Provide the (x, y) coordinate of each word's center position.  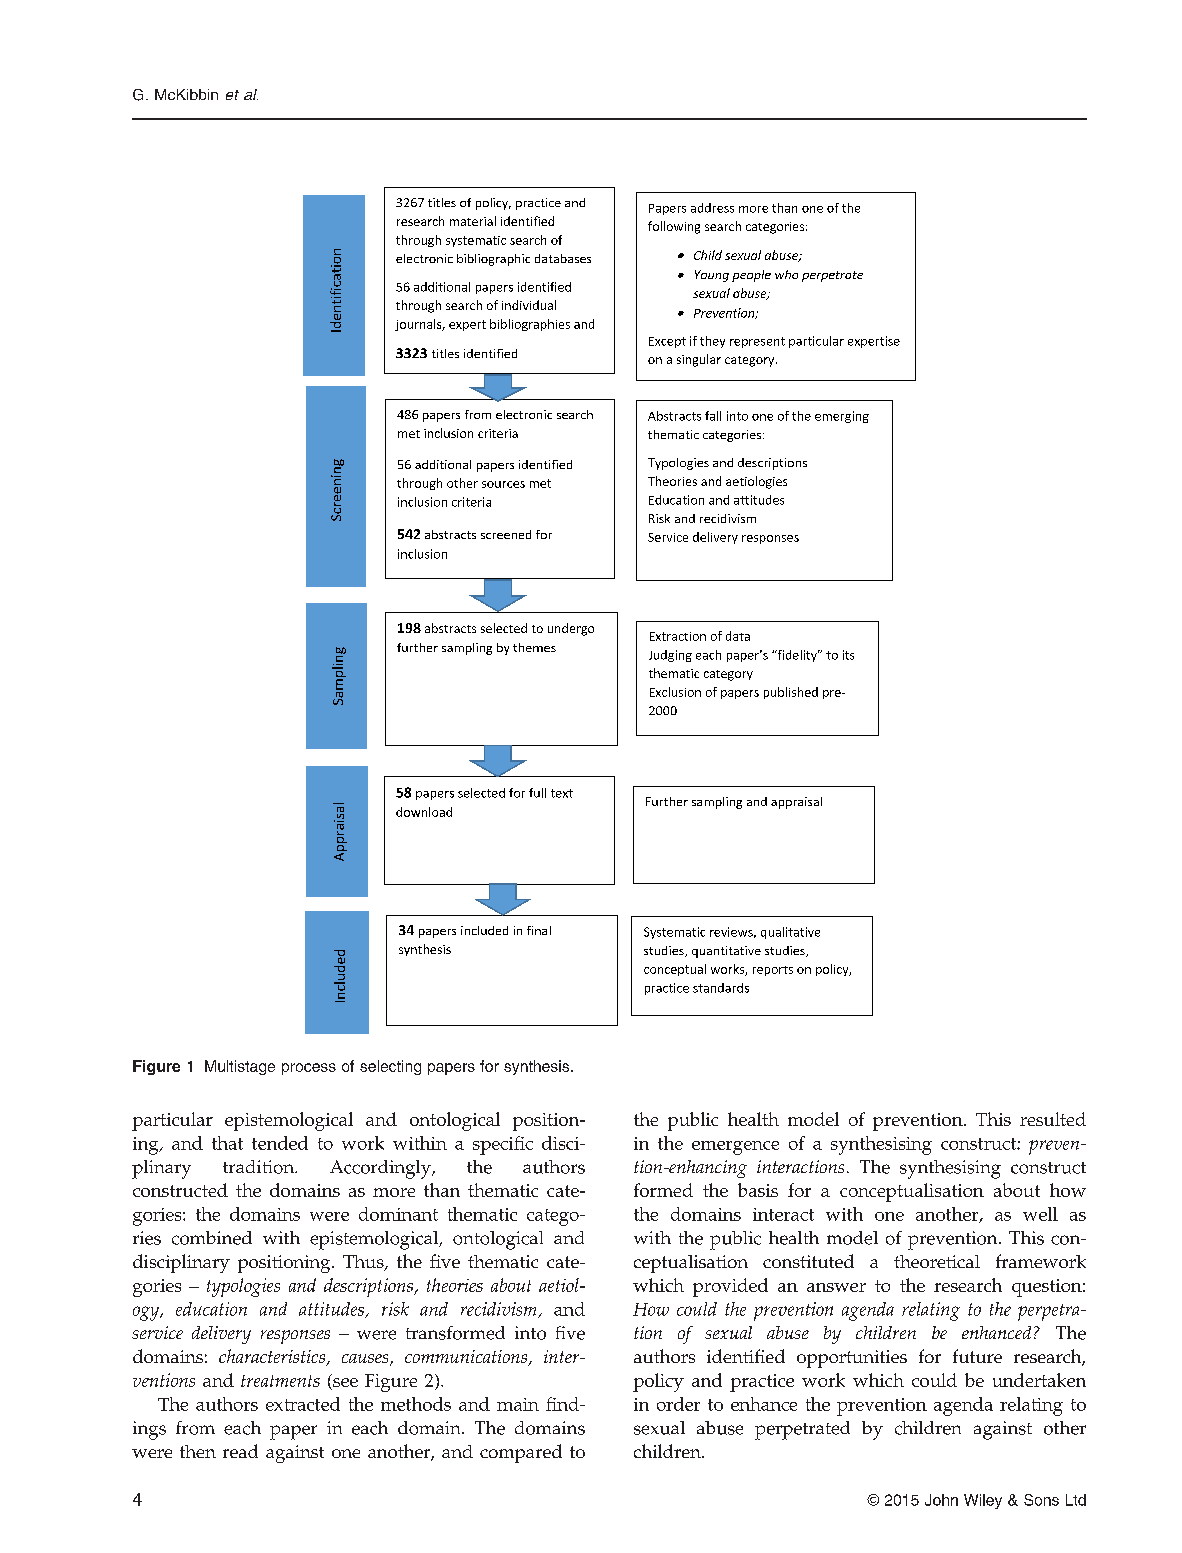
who (786, 274)
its (848, 655)
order (678, 1404)
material (473, 221)
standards (721, 988)
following (674, 227)
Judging (670, 656)
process (309, 1069)
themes (534, 647)
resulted (1053, 1119)
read (240, 1451)
